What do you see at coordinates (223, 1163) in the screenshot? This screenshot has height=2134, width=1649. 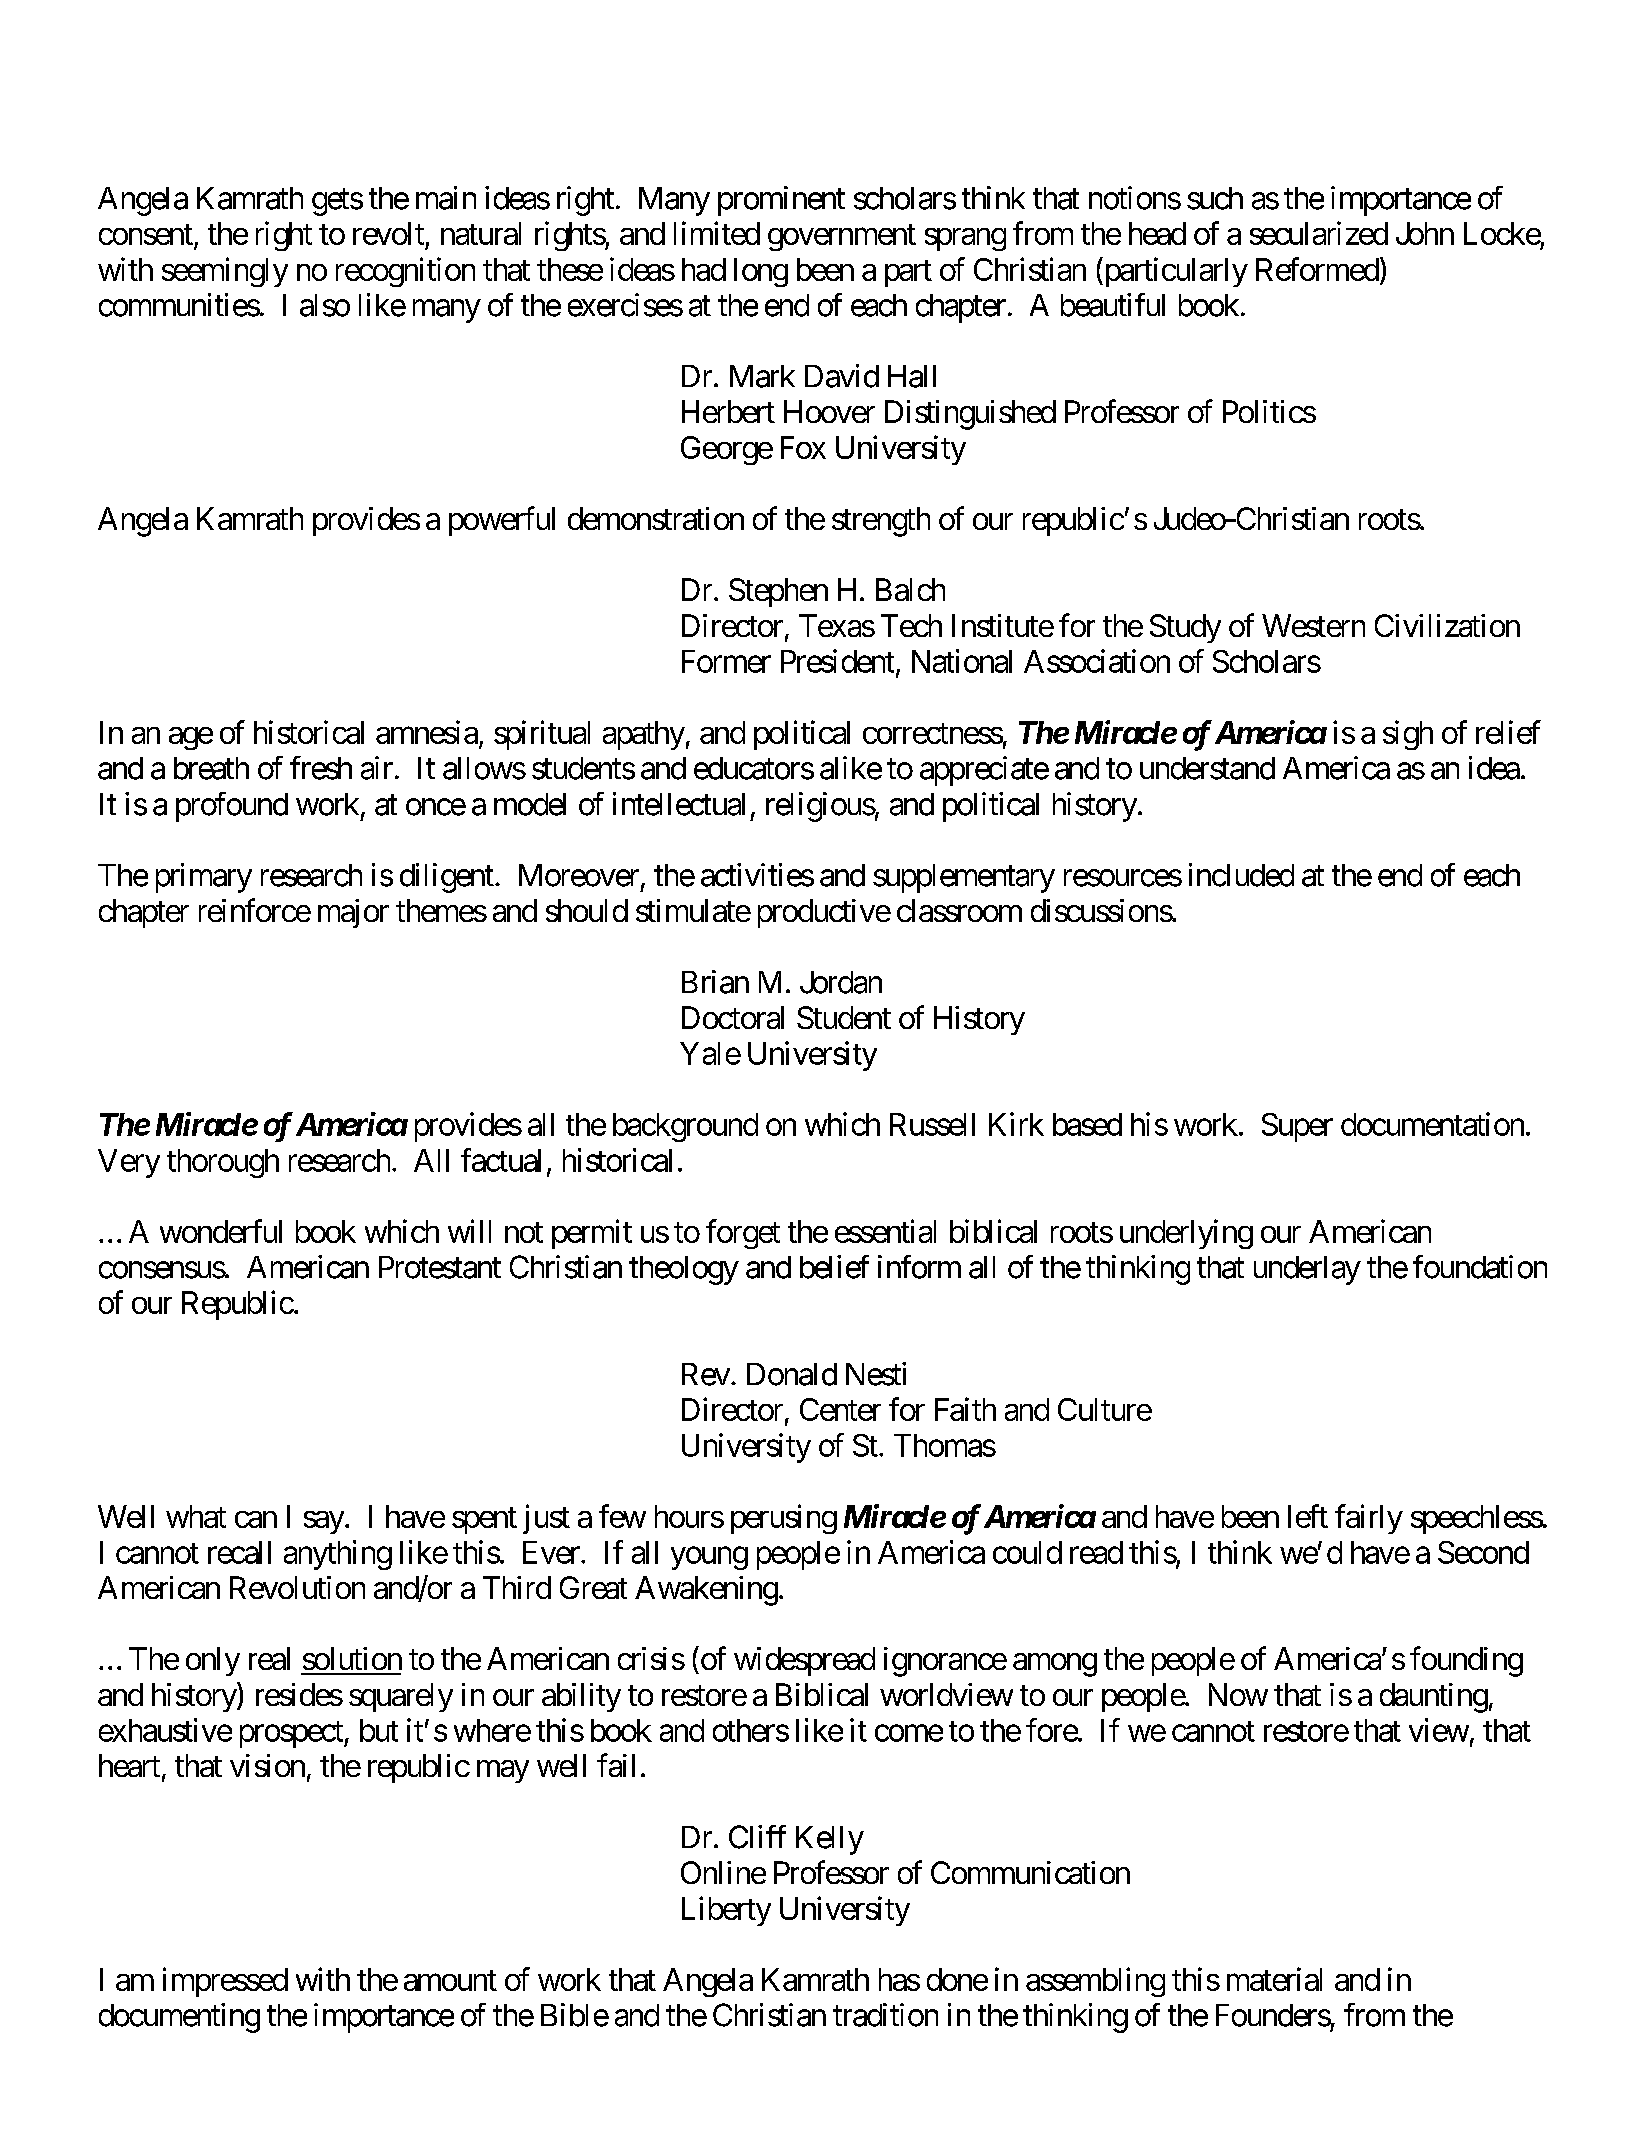 I see `thorough` at bounding box center [223, 1163].
